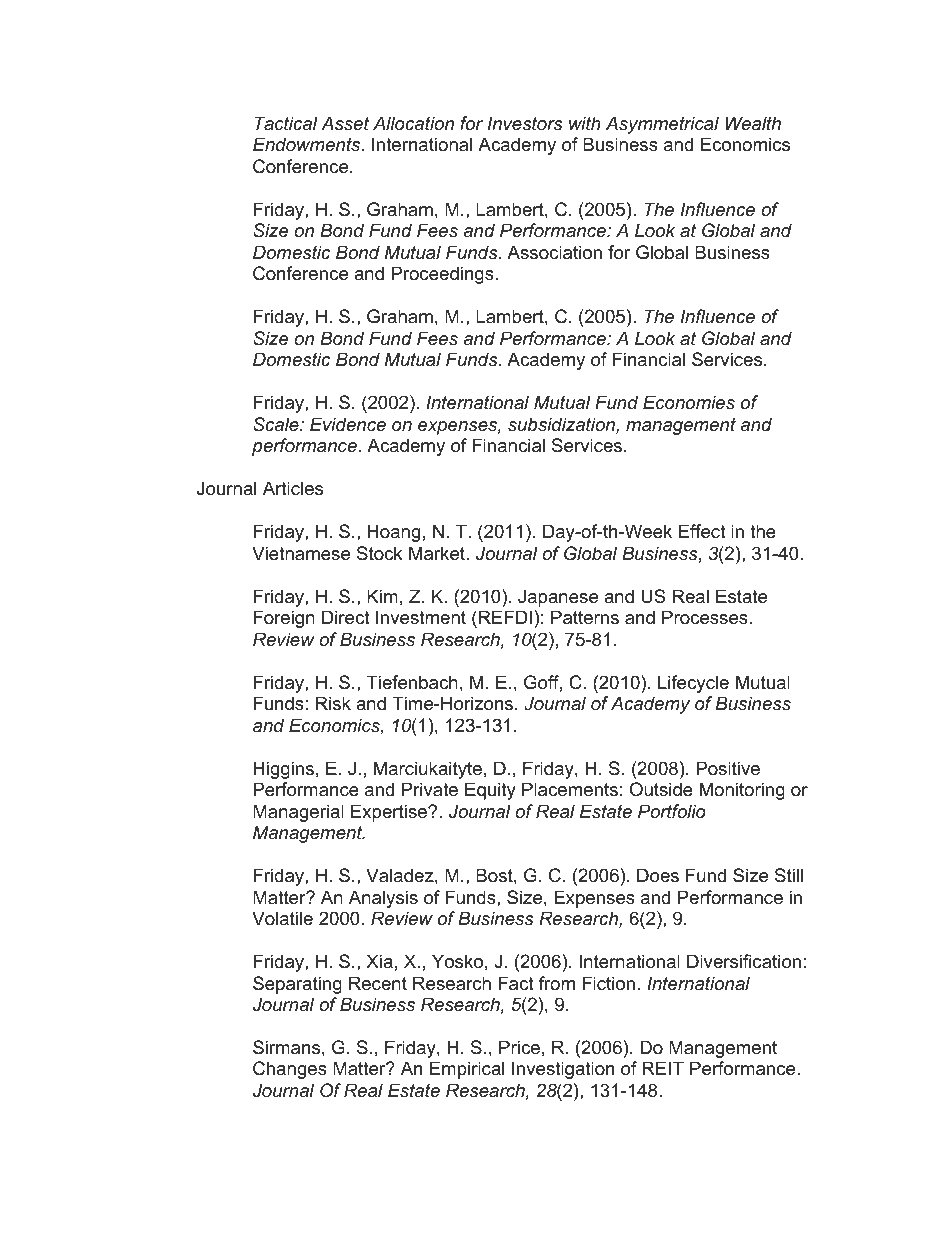 This screenshot has height=1233, width=952. Describe the element at coordinates (348, 424) in the screenshot. I see `Evidence` at that location.
